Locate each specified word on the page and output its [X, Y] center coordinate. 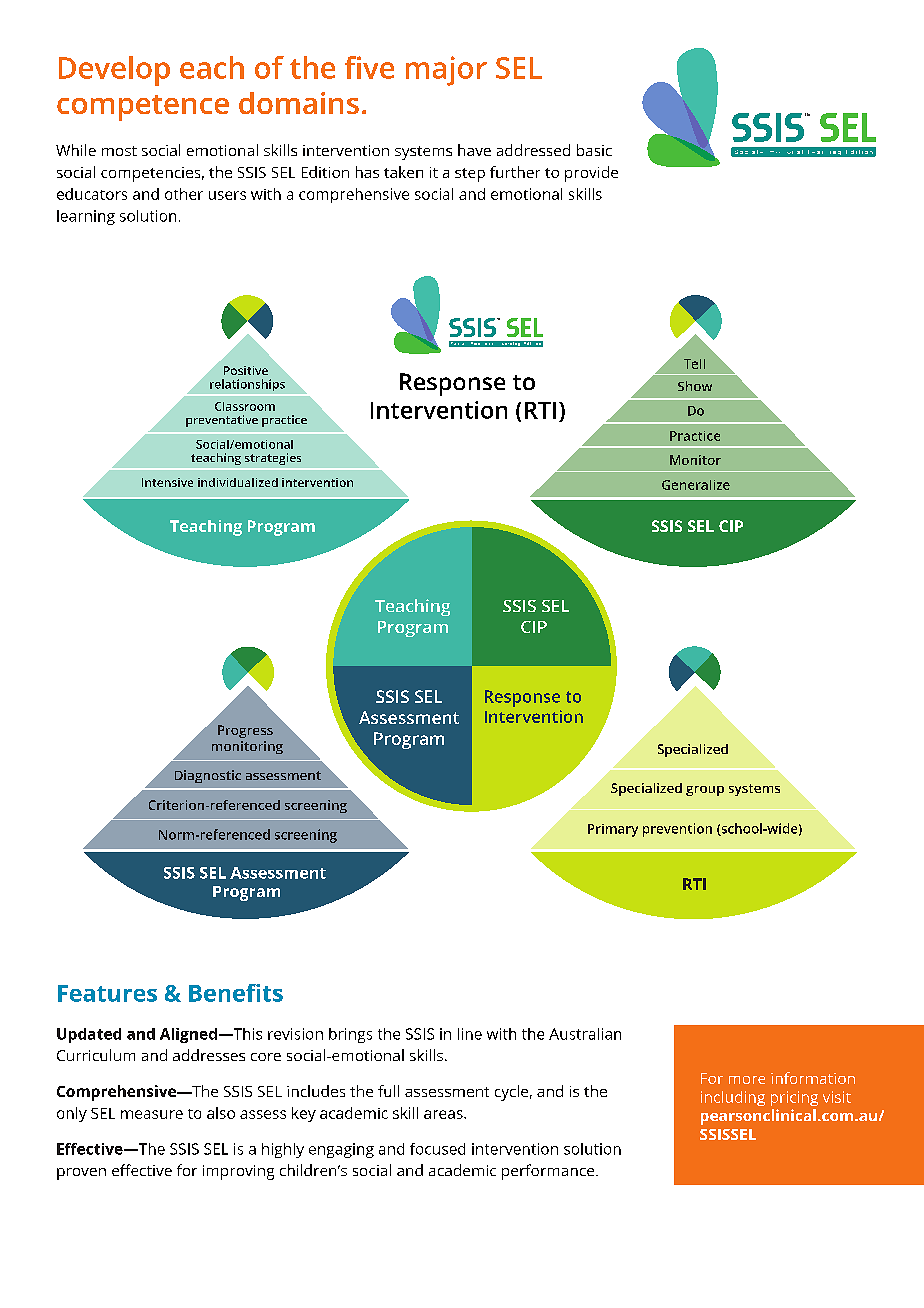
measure [152, 1114]
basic [594, 150]
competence [143, 108]
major [446, 71]
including [733, 1098]
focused [437, 1149]
